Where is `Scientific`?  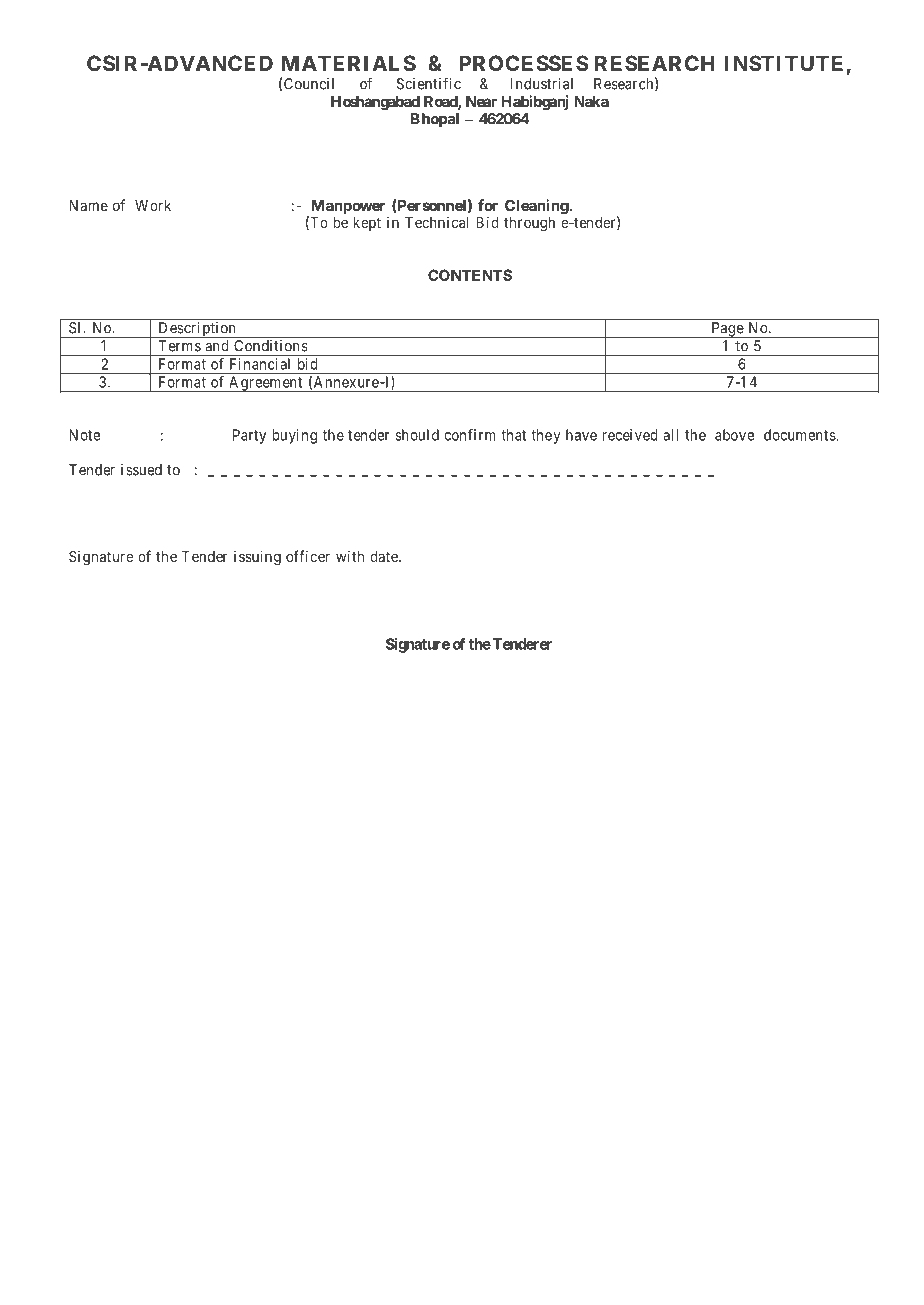
Scientific is located at coordinates (429, 83).
